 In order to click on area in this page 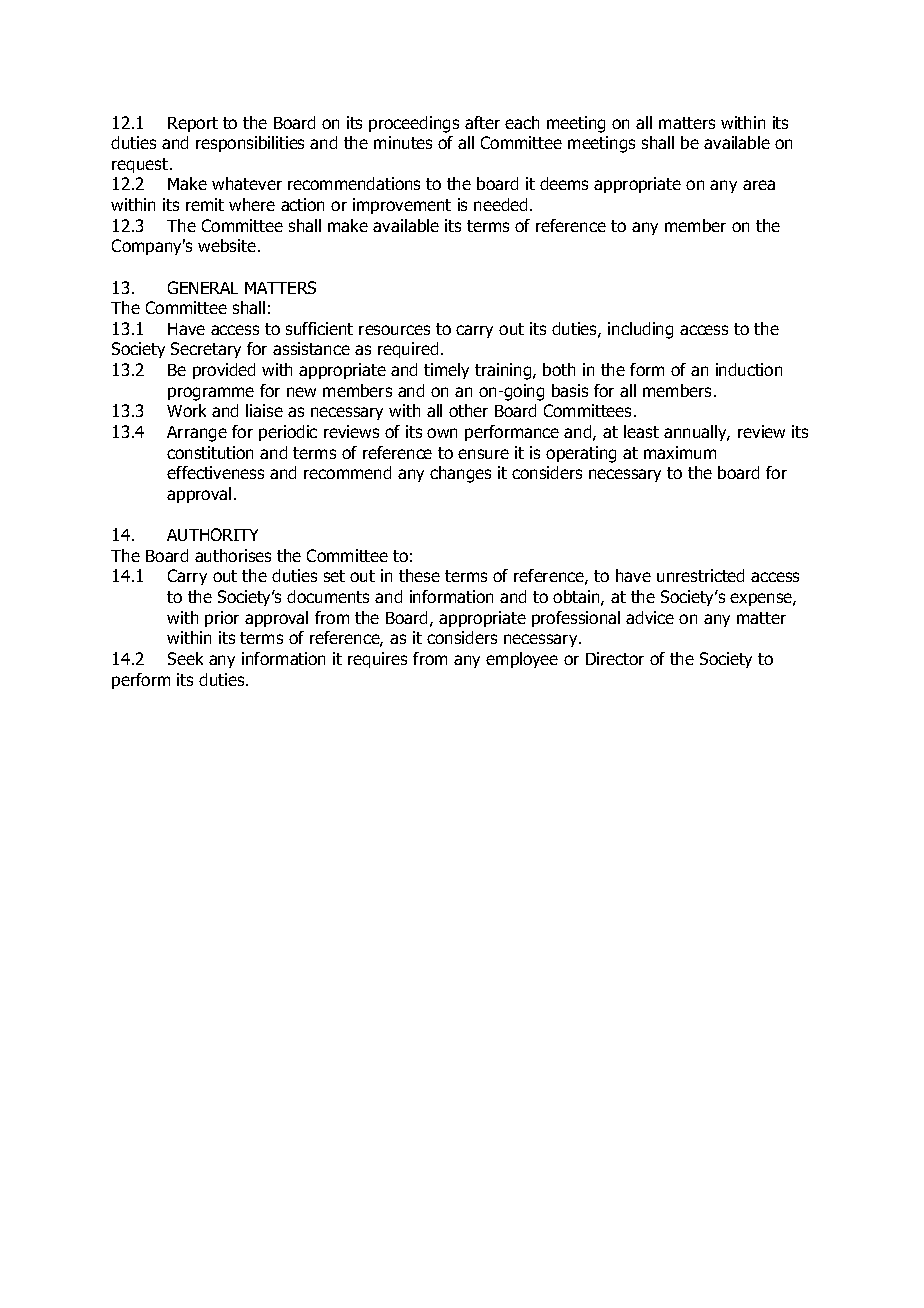, I will do `click(759, 185)`.
